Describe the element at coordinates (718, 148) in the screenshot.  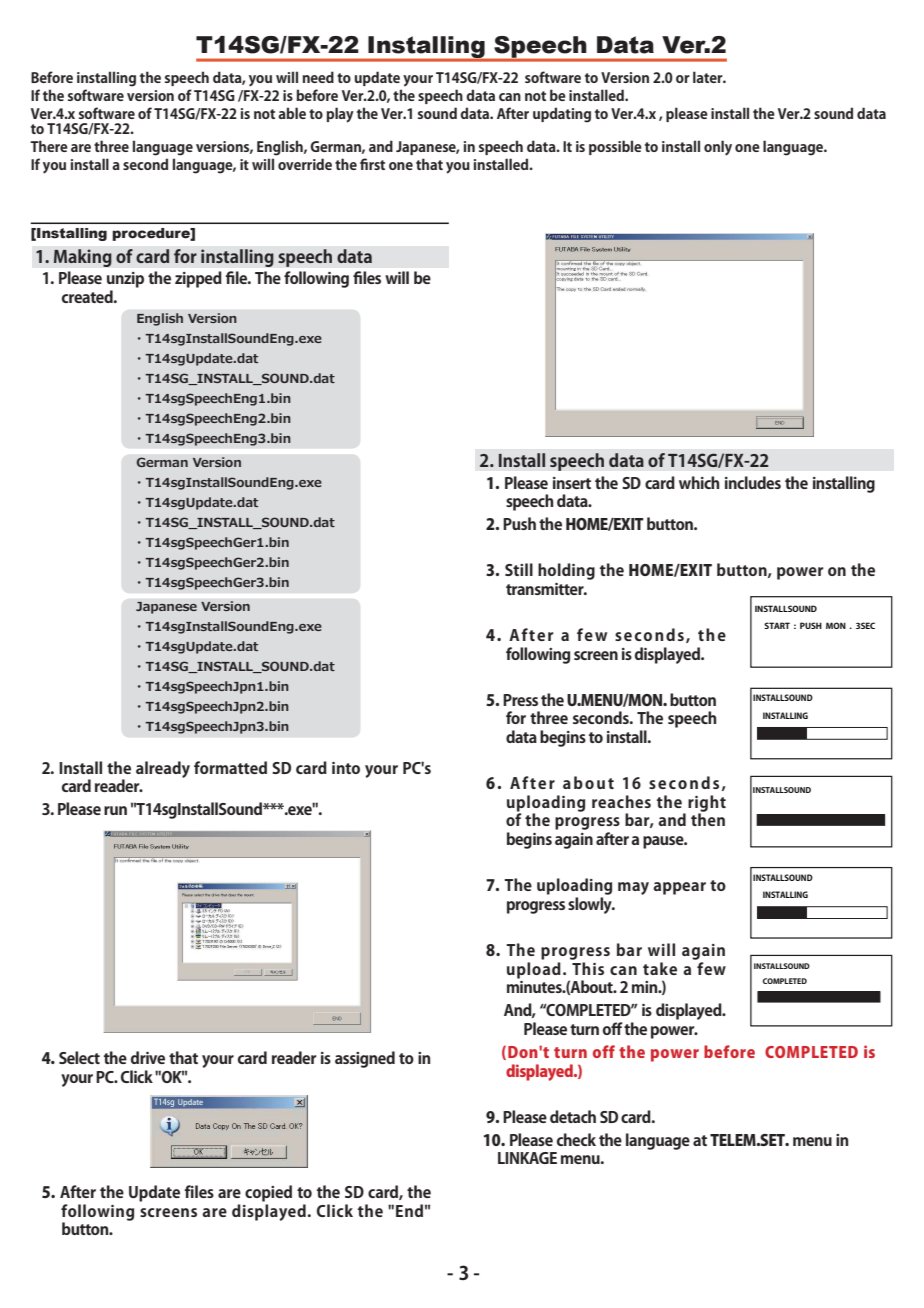
I see `only` at that location.
